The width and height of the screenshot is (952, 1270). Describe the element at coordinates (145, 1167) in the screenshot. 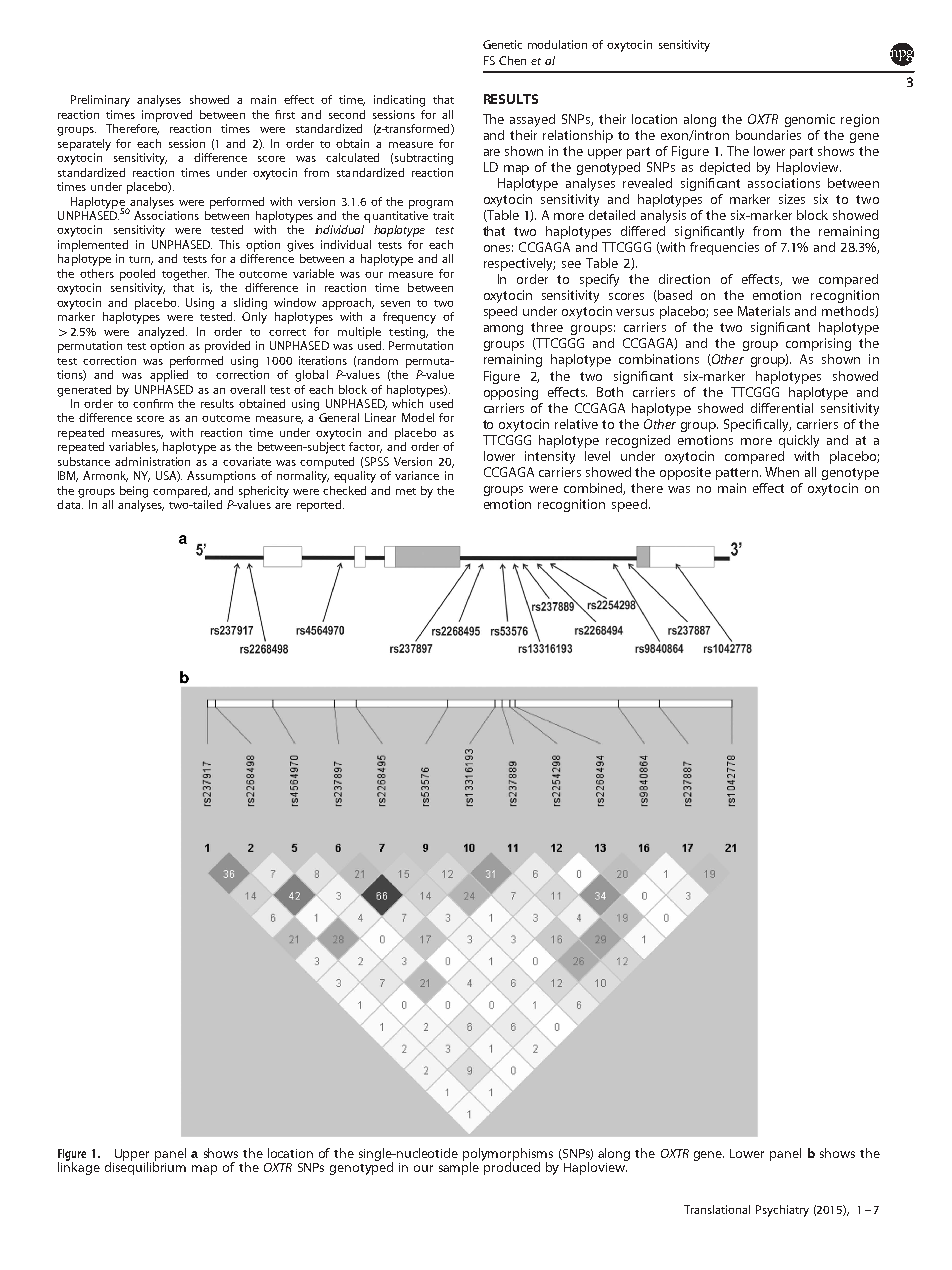

I see `disequilibrium` at that location.
